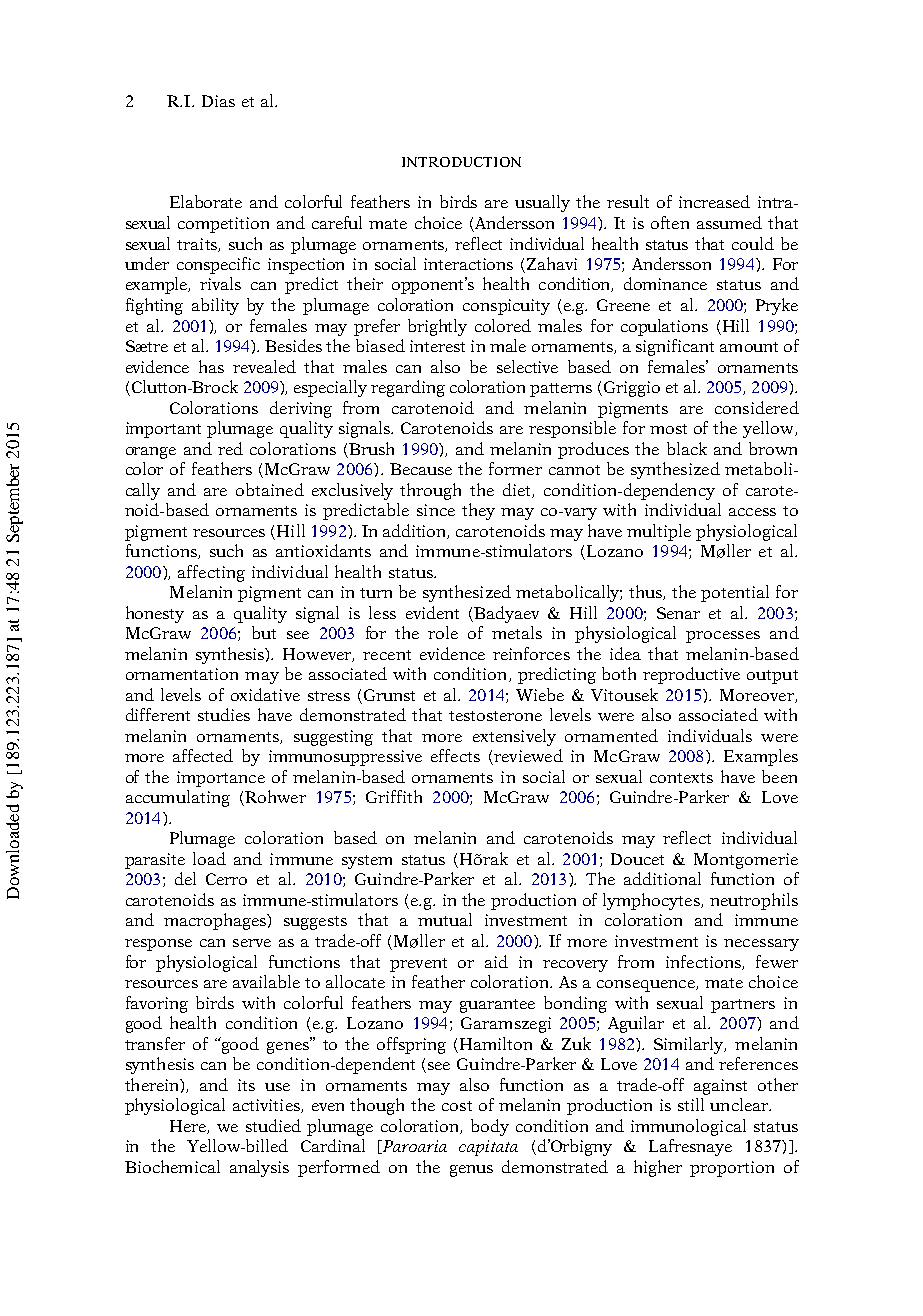 The image size is (923, 1316). What do you see at coordinates (218, 101) in the screenshot?
I see `Dias` at bounding box center [218, 101].
